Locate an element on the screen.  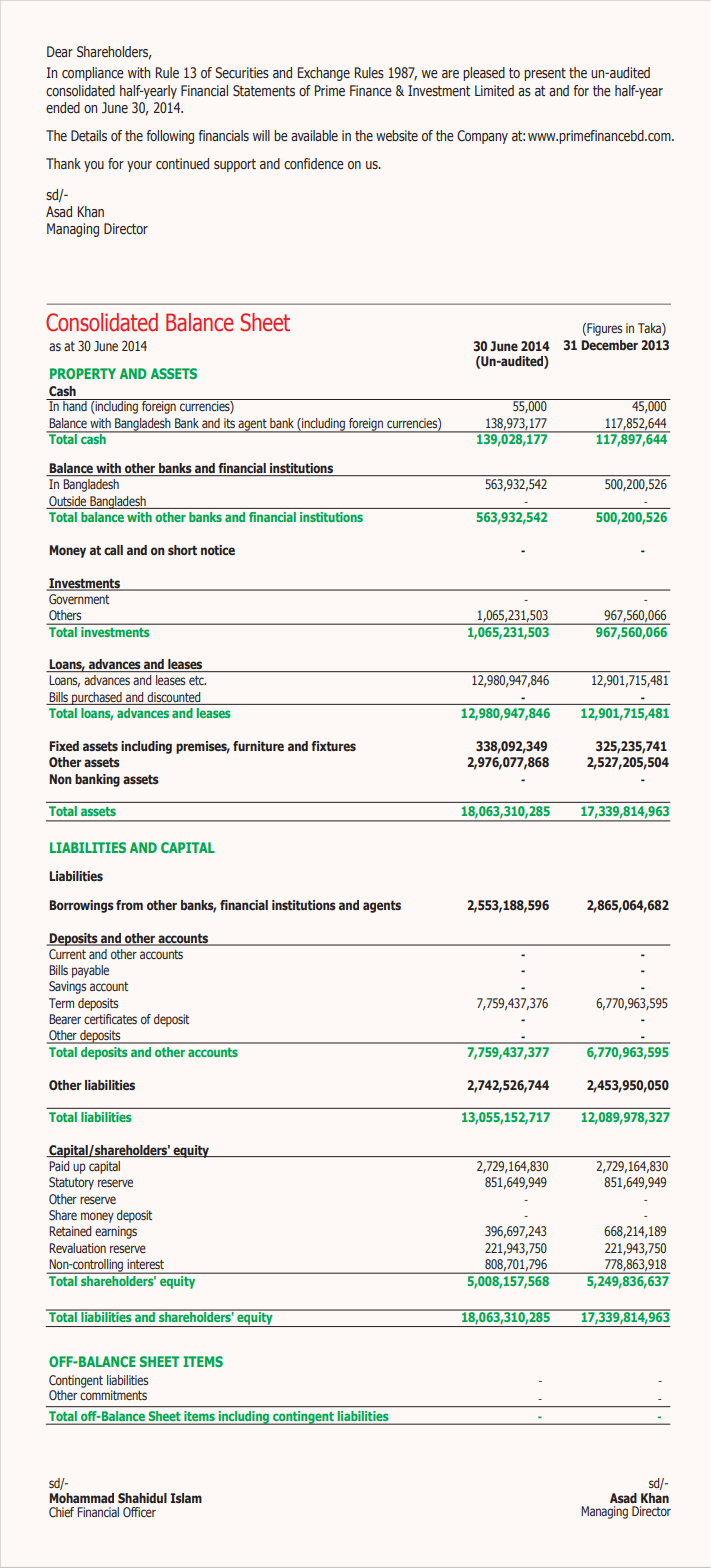
earnings is located at coordinates (116, 1232).
